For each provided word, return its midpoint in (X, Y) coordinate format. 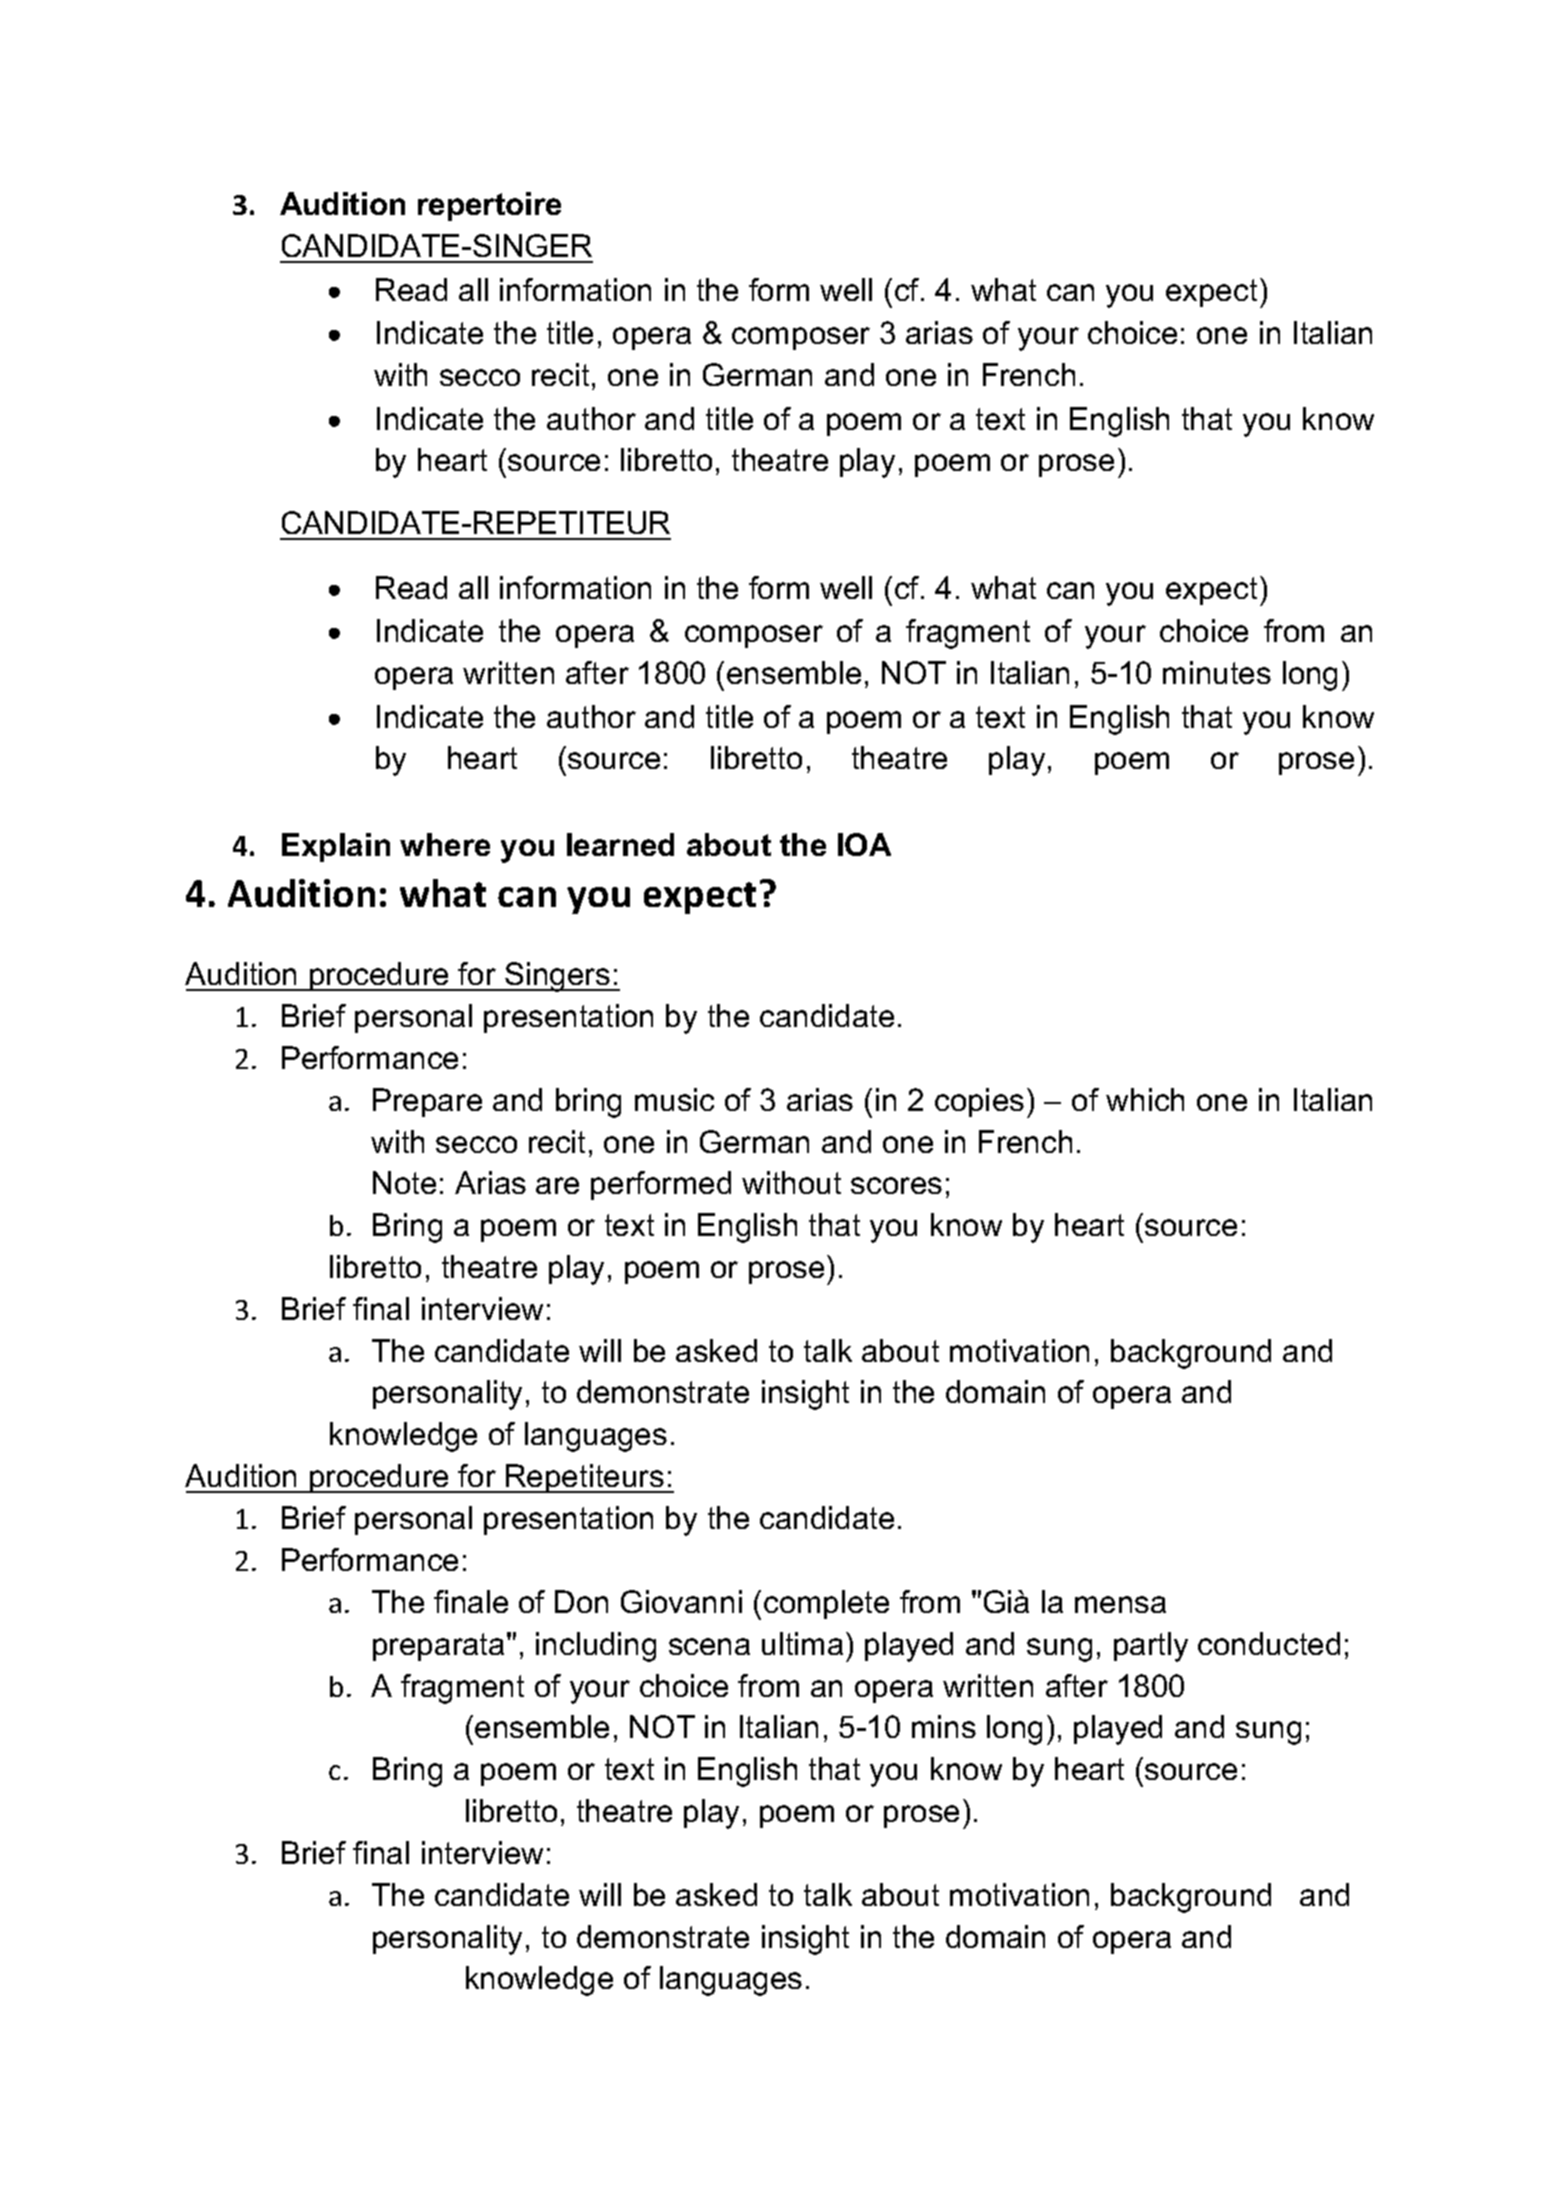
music (674, 1099)
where (445, 844)
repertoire (489, 206)
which (1145, 1099)
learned (620, 844)
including (596, 1647)
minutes (1217, 672)
